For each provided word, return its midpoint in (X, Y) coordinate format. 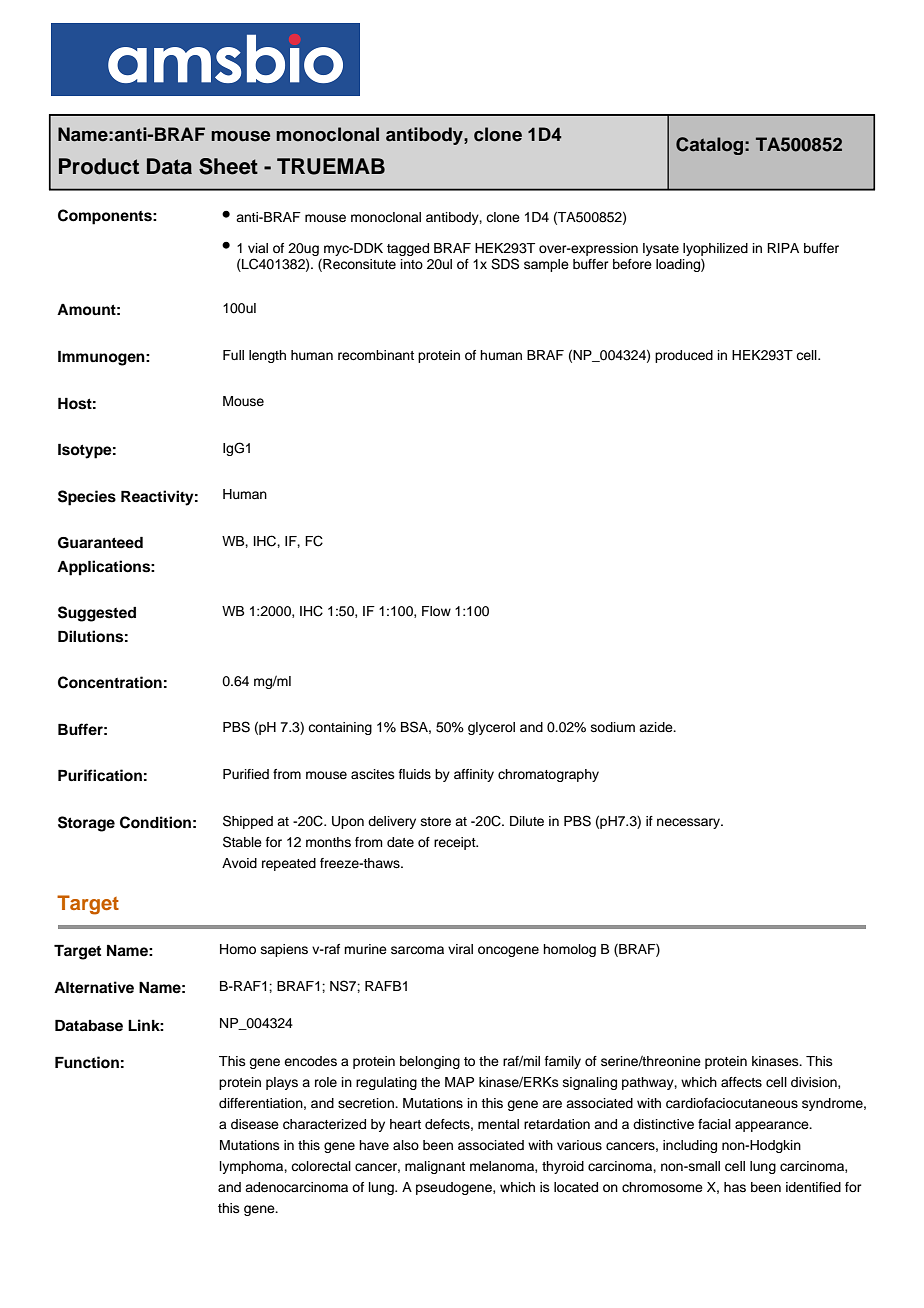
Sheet (228, 166)
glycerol (491, 728)
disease (255, 1124)
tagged (408, 249)
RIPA (783, 248)
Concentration (110, 682)
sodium (613, 727)
